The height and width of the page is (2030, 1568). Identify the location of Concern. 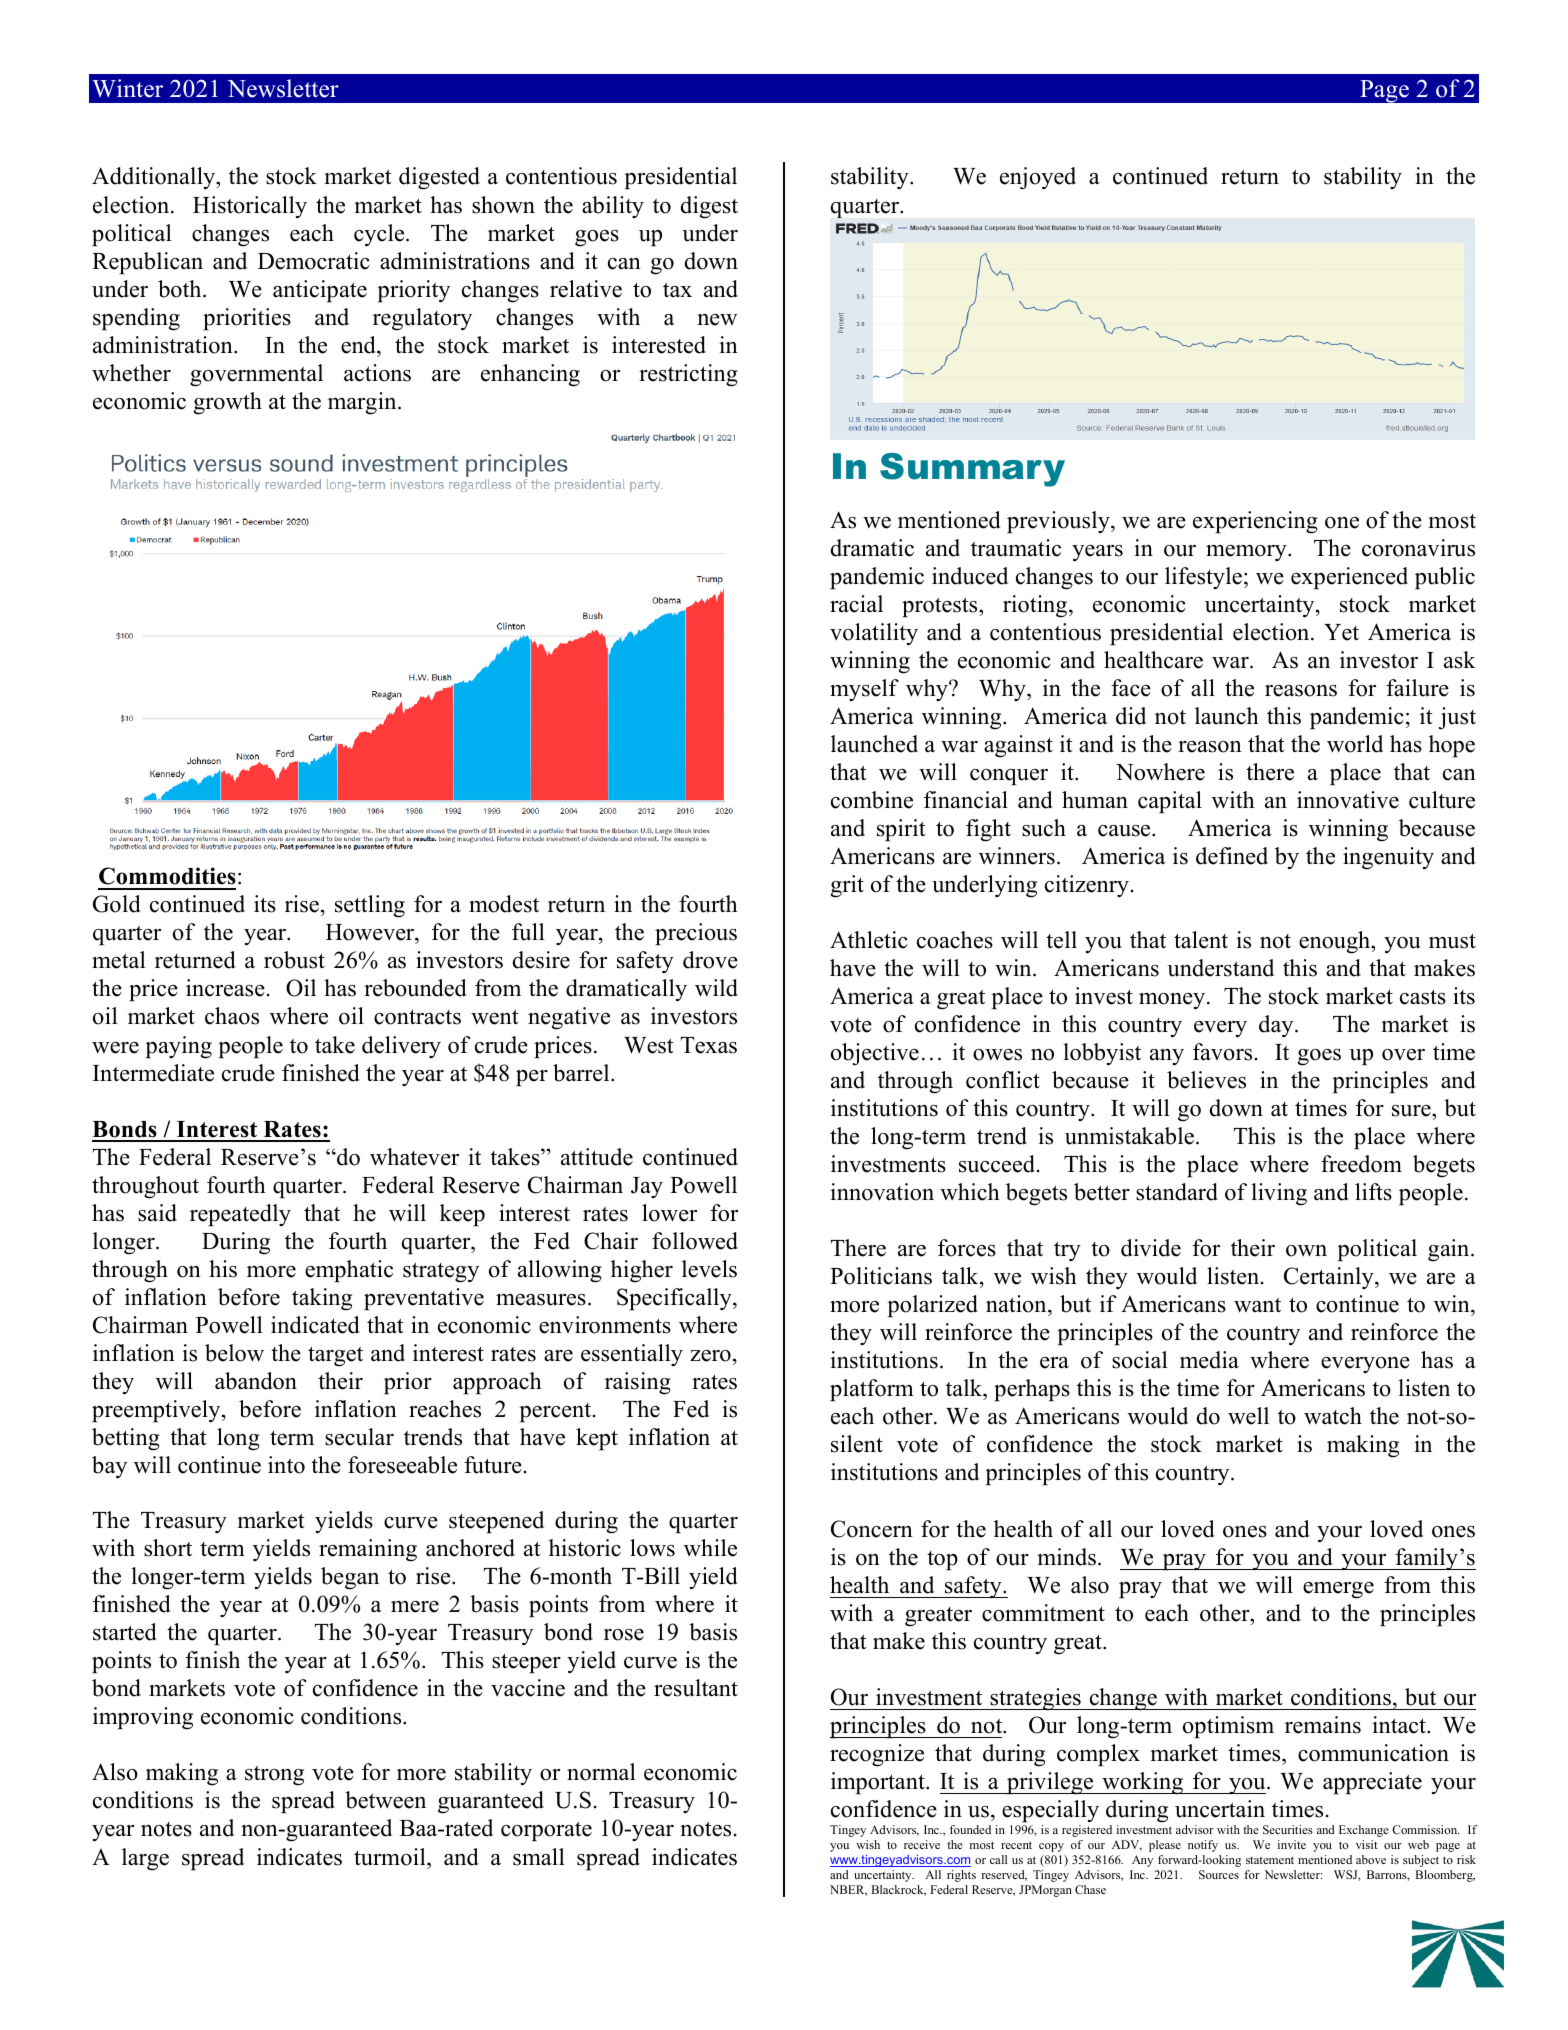
(872, 1529).
